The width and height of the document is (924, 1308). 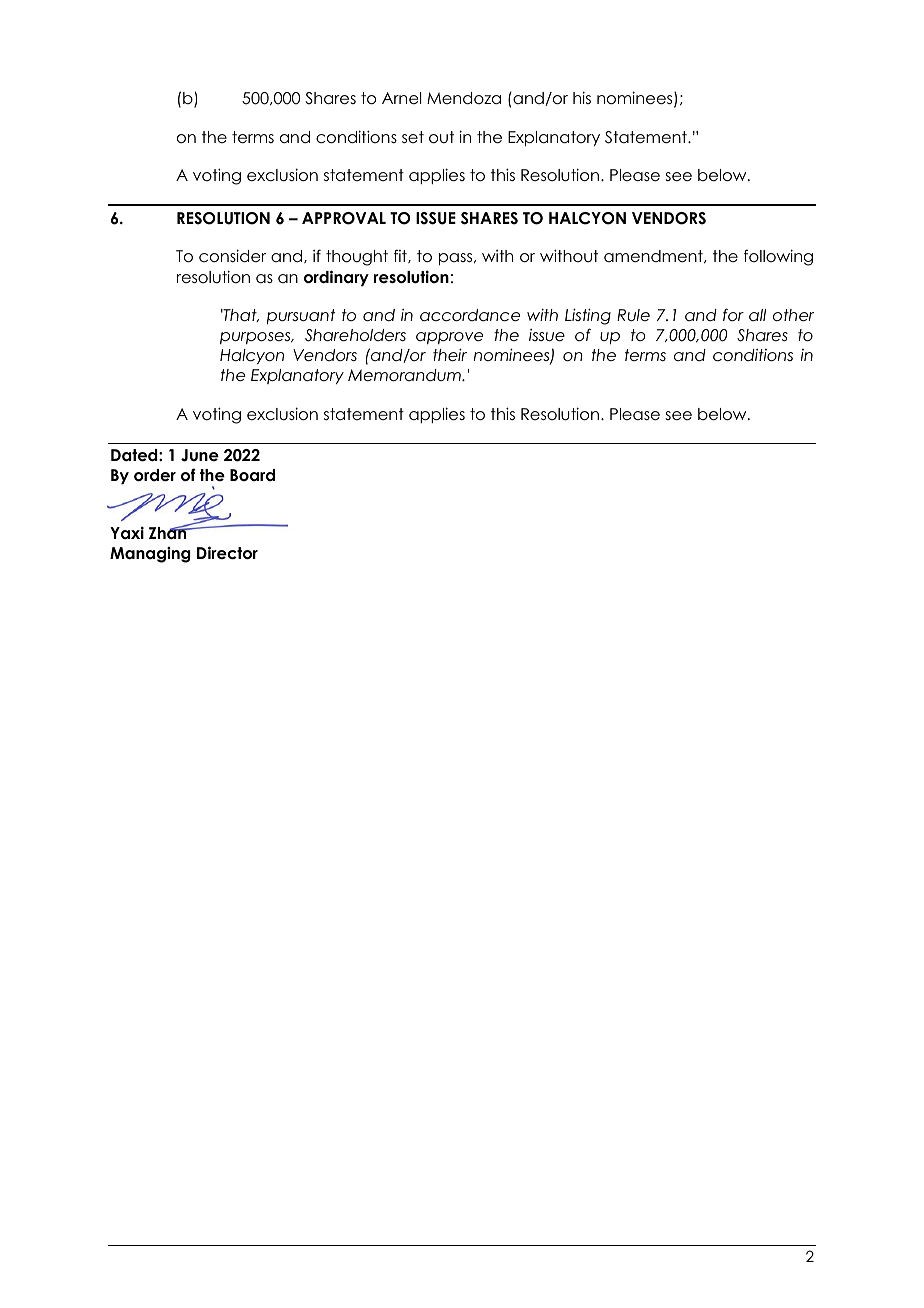 I want to click on accordance, so click(x=470, y=315).
